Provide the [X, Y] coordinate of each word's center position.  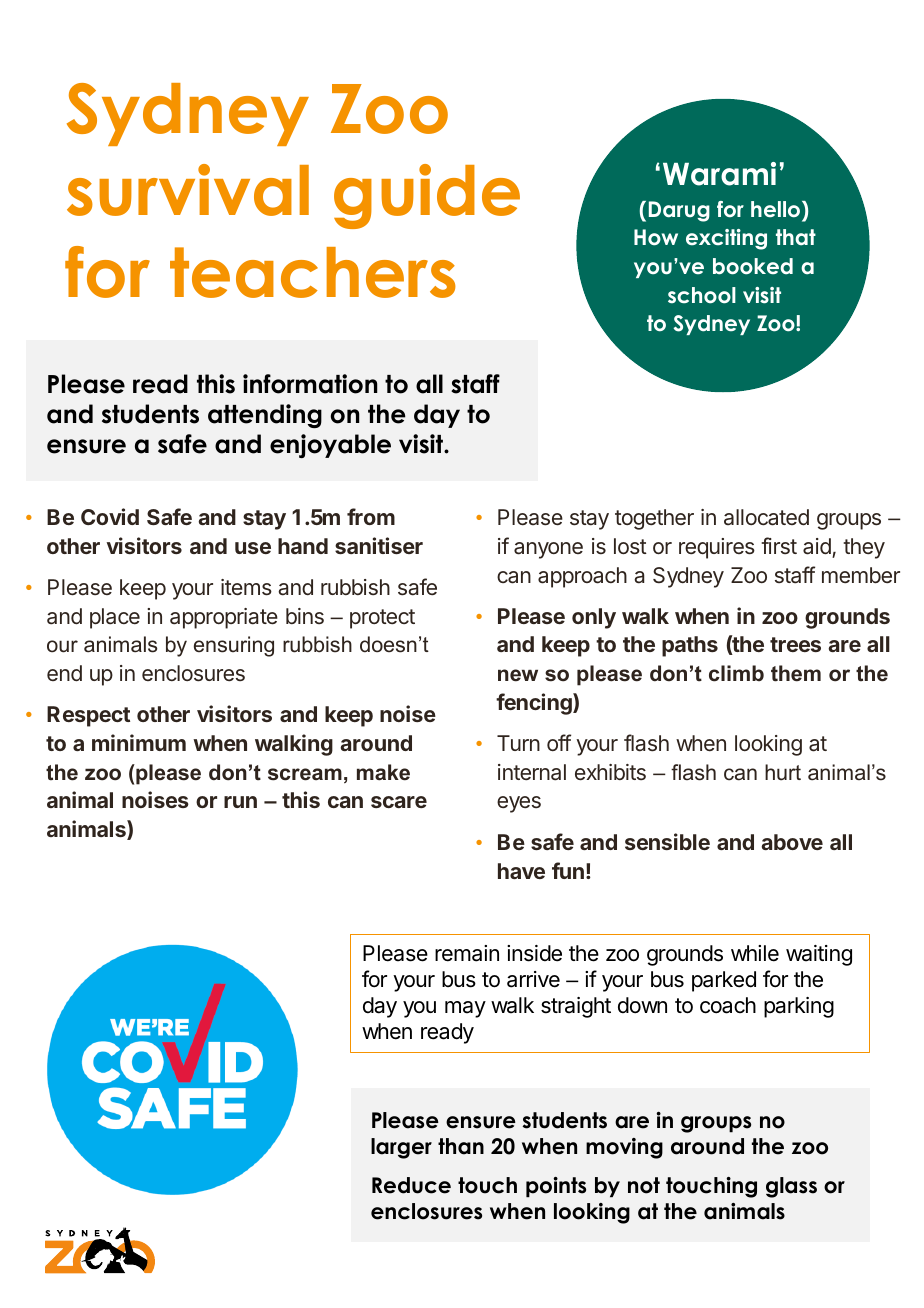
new [518, 675]
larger [401, 1148]
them [796, 673]
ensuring [234, 646]
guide [427, 196]
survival [188, 190]
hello [777, 209]
